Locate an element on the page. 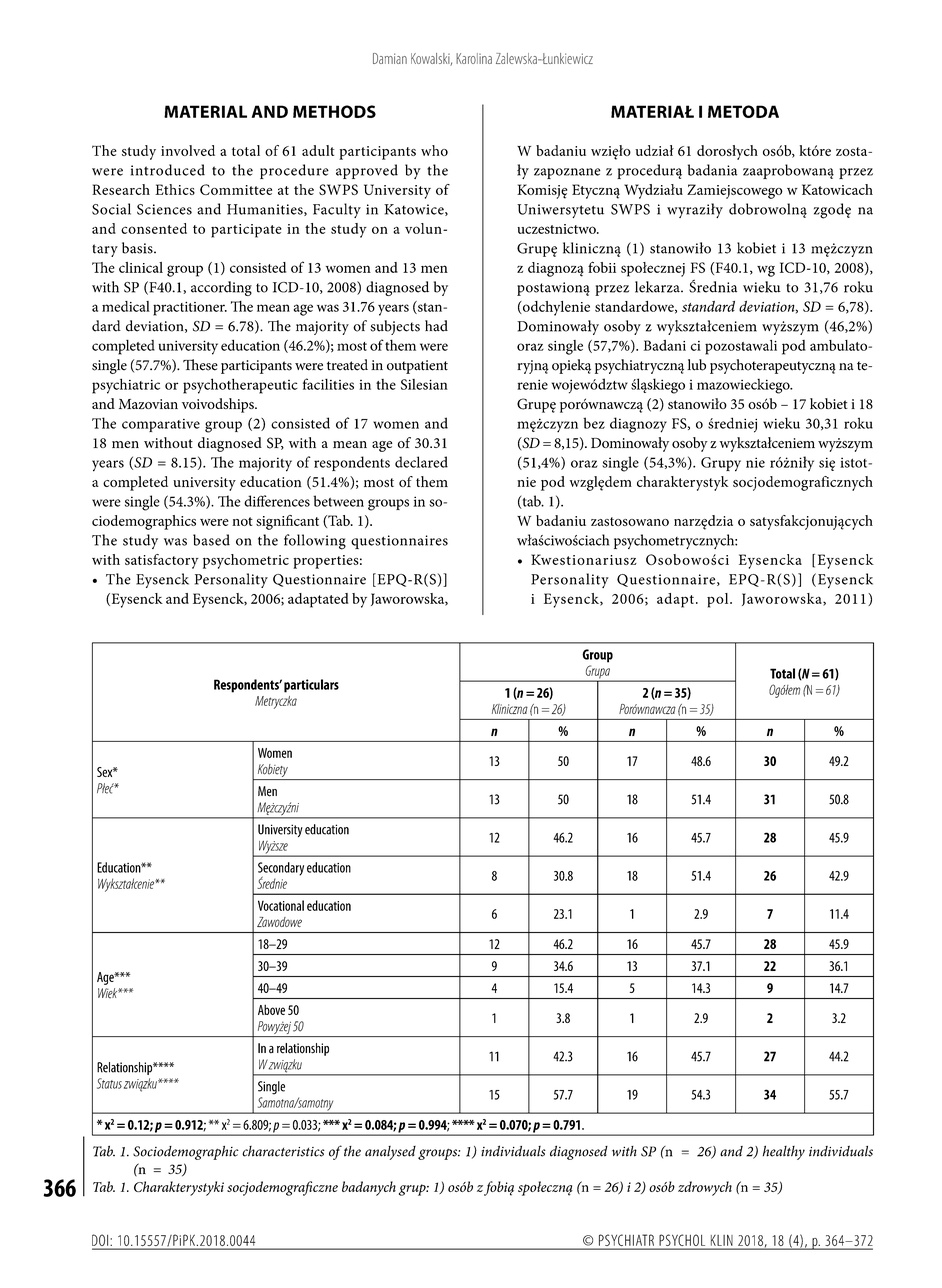 The height and width of the document is (1288, 942). Karolina is located at coordinates (474, 58).
